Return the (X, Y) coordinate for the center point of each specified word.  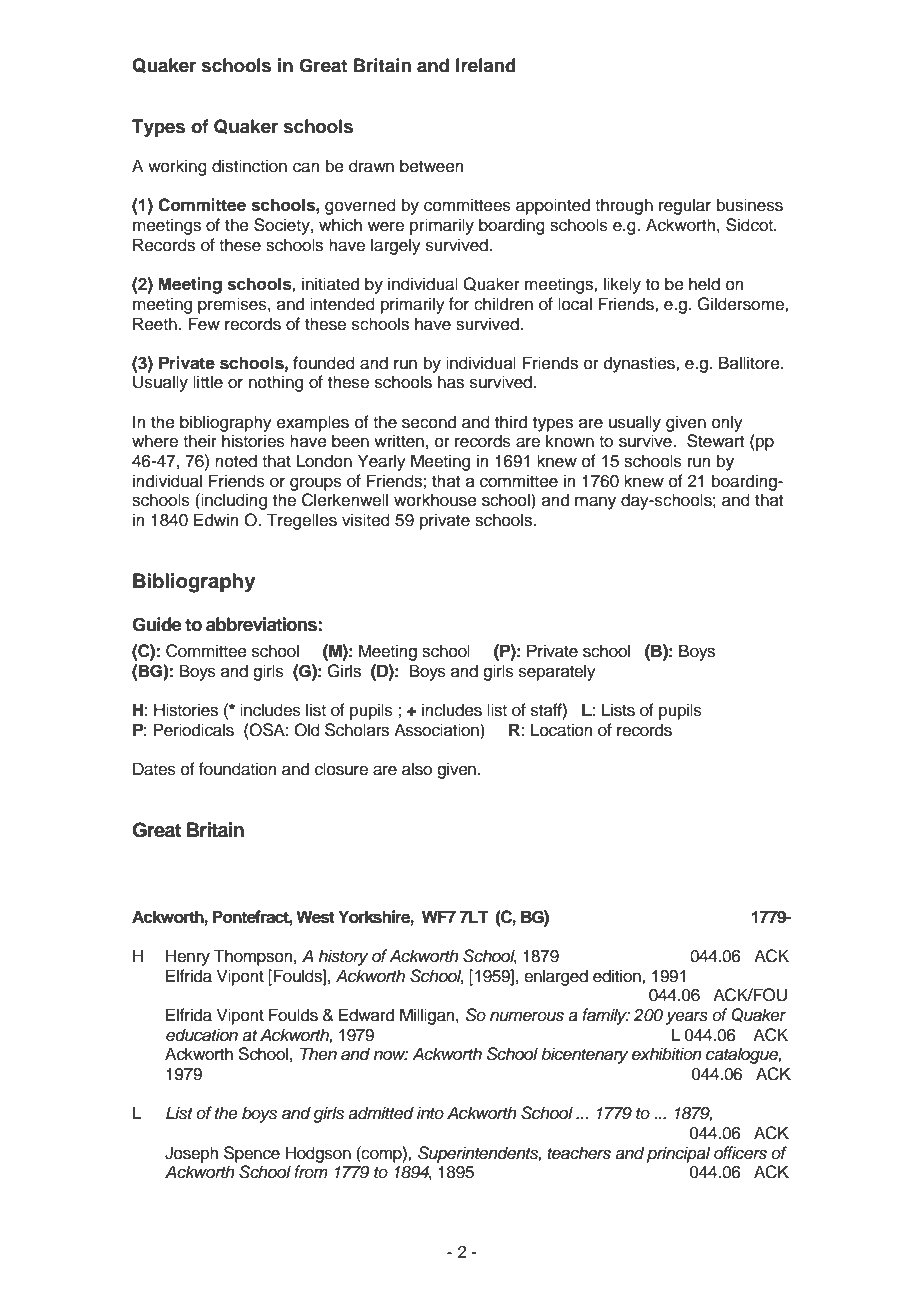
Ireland (486, 65)
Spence (252, 1154)
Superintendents (479, 1154)
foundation (238, 769)
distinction (249, 166)
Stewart (715, 441)
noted (236, 461)
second (429, 422)
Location (562, 730)
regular (685, 206)
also (417, 769)
